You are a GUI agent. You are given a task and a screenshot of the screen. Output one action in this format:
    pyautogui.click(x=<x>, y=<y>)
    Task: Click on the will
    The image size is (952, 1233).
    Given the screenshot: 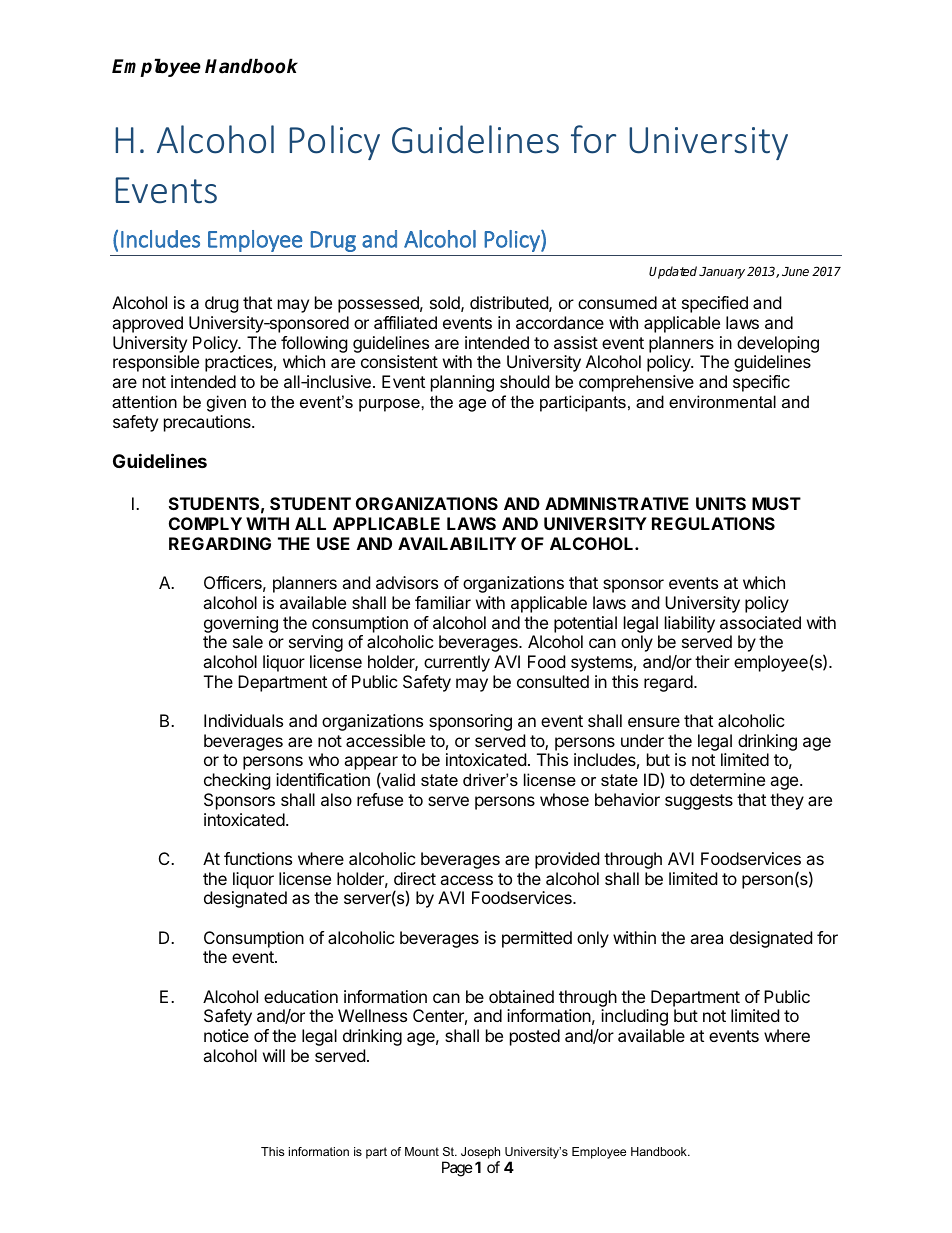 What is the action you would take?
    pyautogui.click(x=274, y=1055)
